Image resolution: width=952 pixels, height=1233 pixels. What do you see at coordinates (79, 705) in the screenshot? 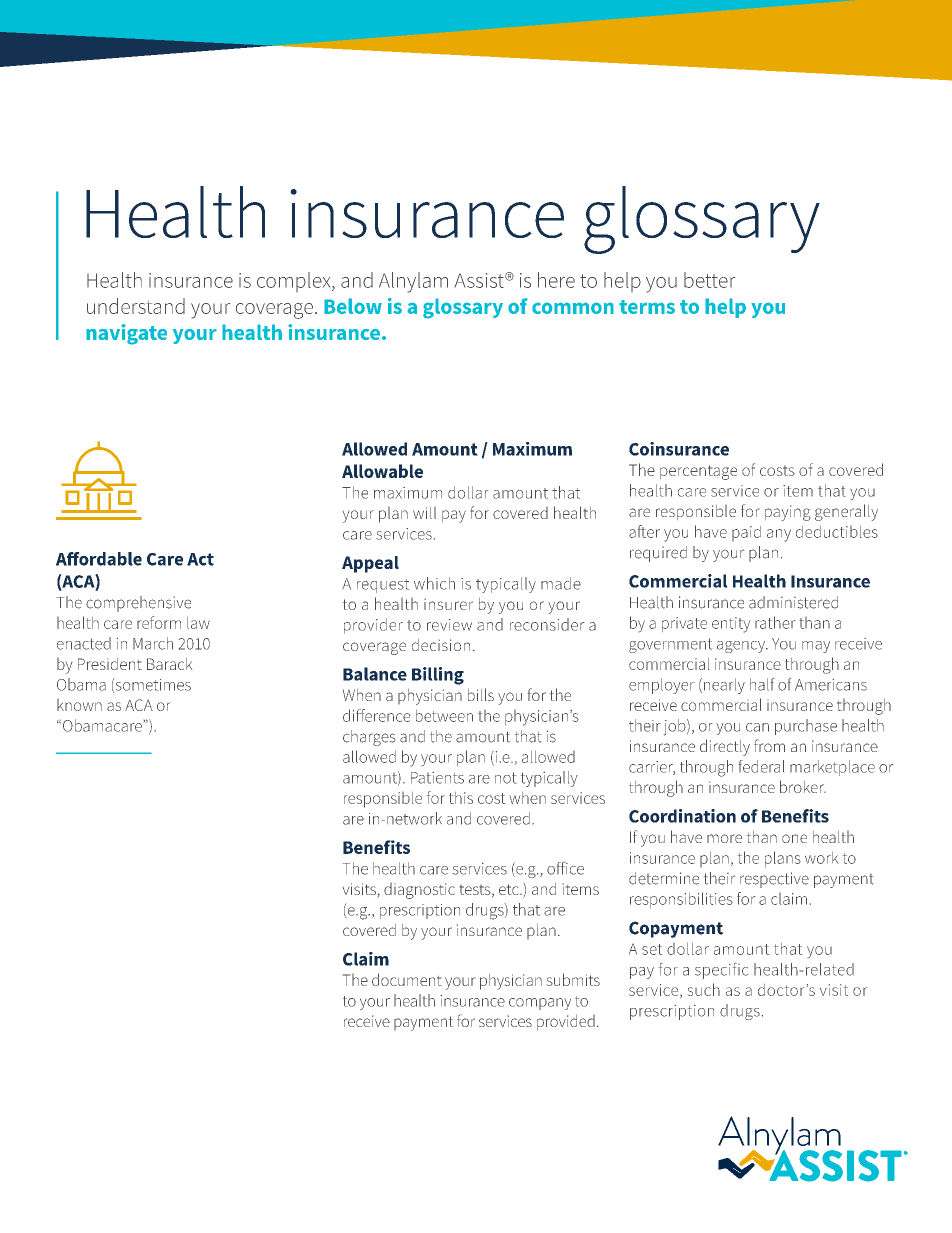
I see `known` at bounding box center [79, 705].
